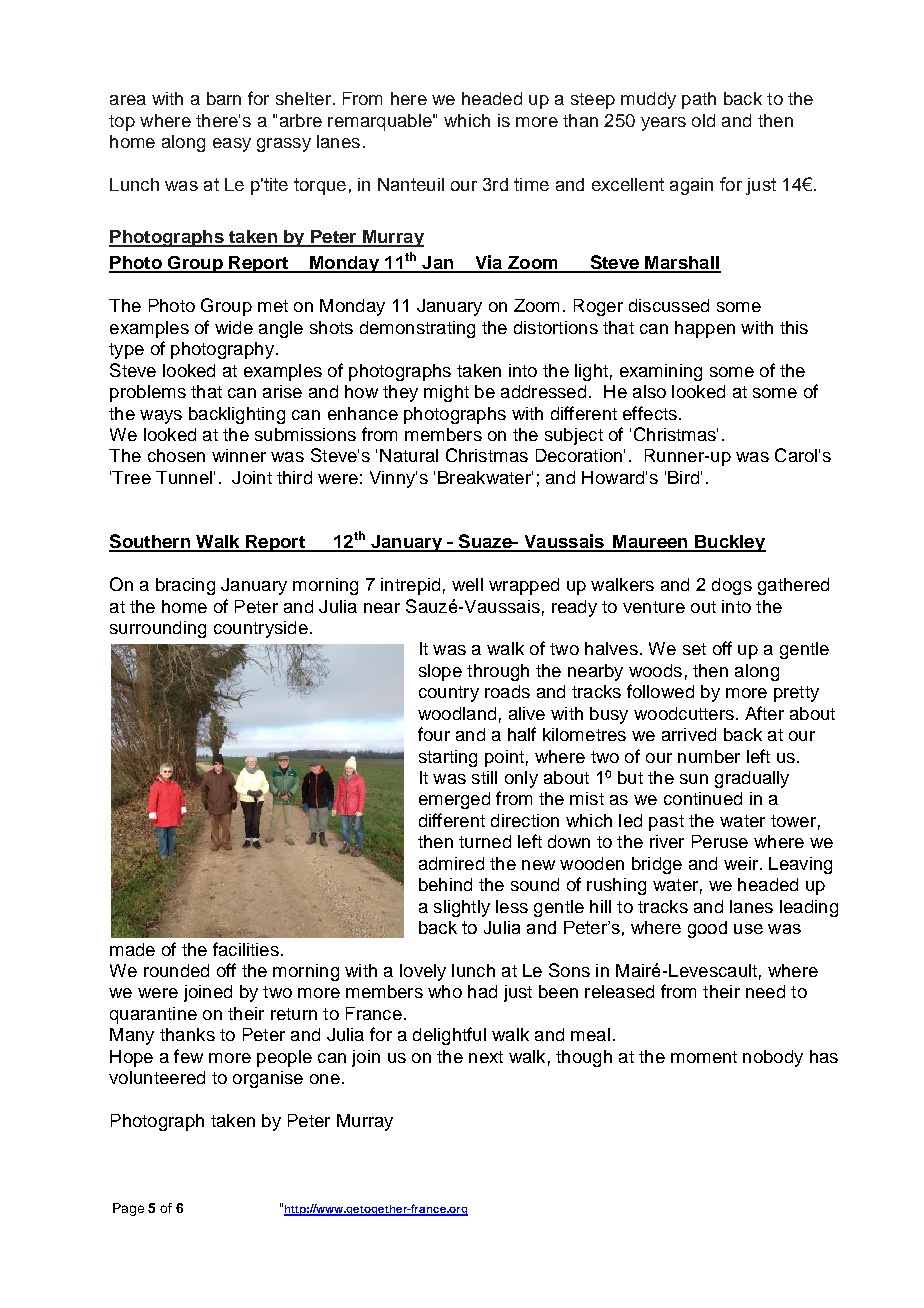  I want to click on set, so click(694, 649).
